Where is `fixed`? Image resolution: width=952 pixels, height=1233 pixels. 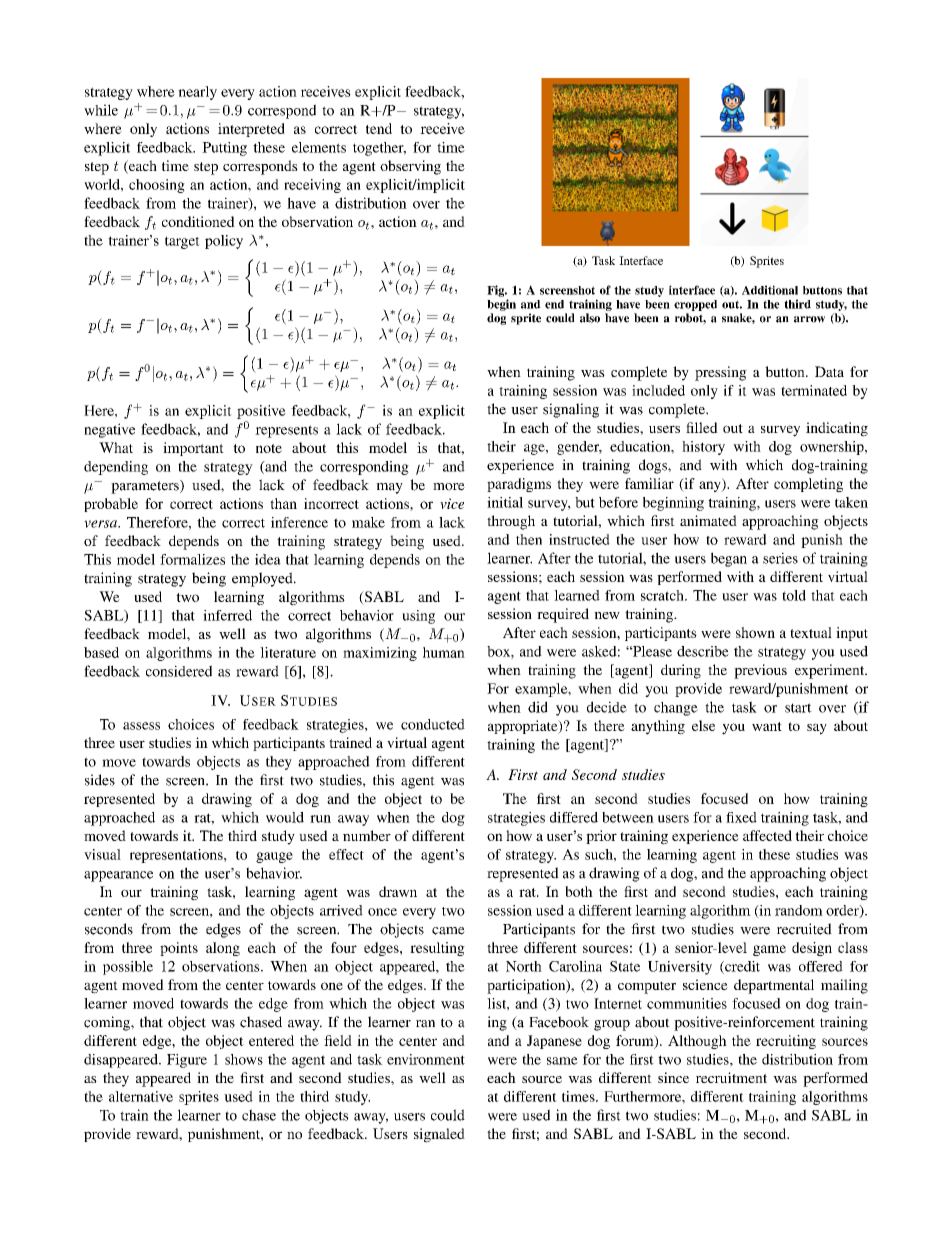 fixed is located at coordinates (741, 817).
